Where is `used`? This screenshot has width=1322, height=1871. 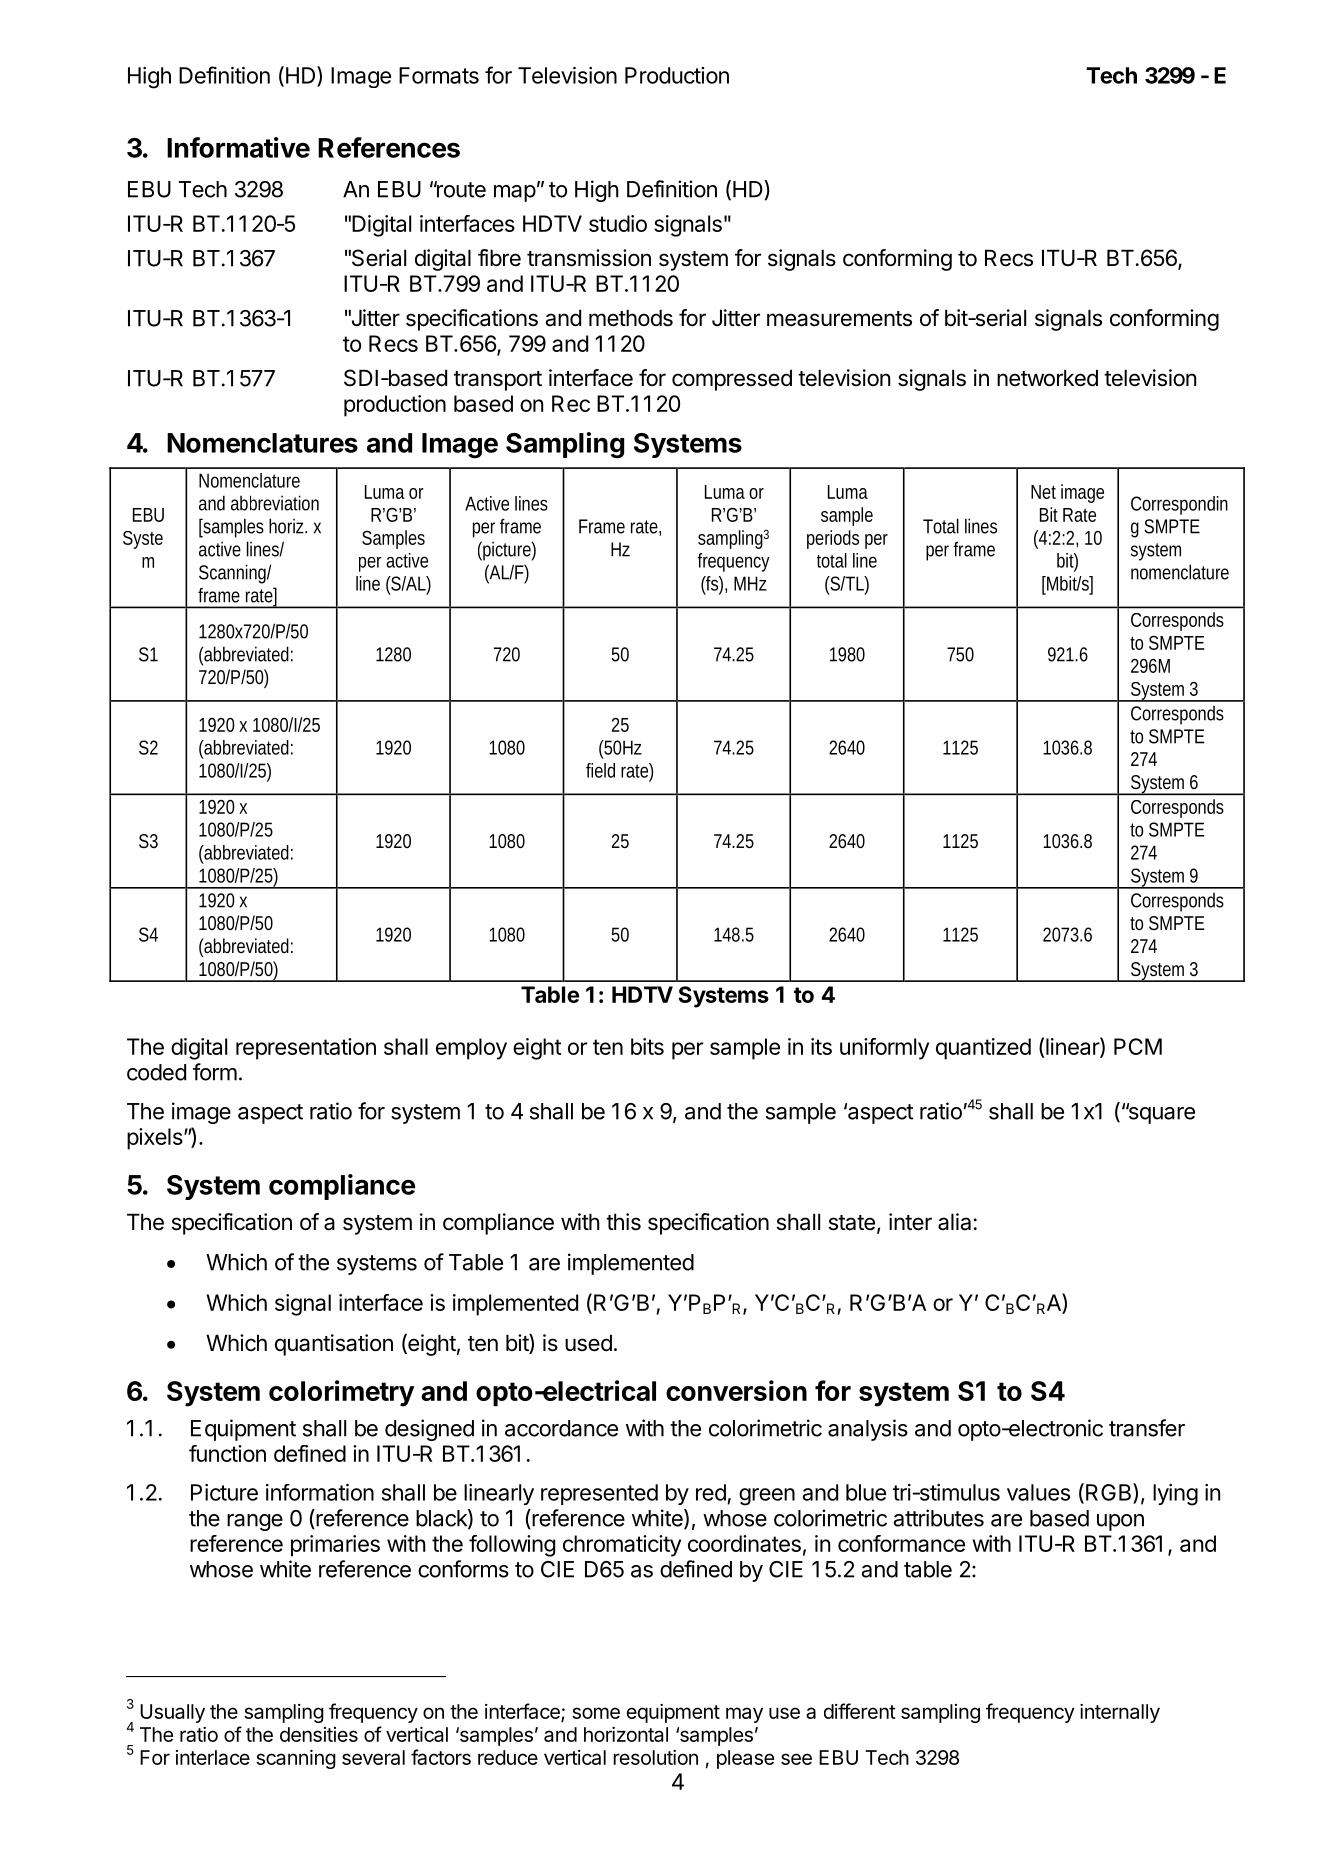 used is located at coordinates (588, 1343).
